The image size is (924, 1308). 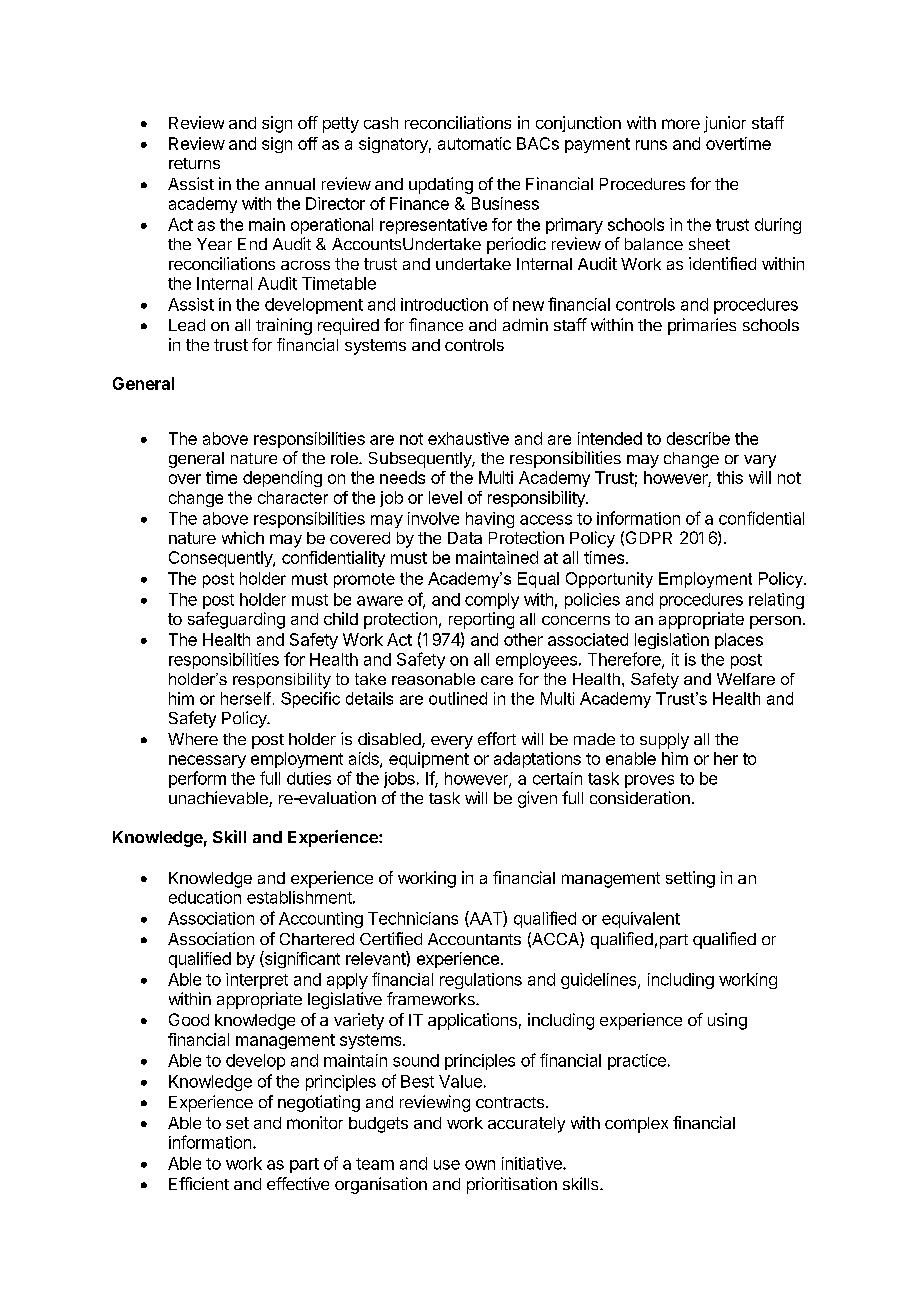 What do you see at coordinates (298, 1183) in the document?
I see `effective` at bounding box center [298, 1183].
